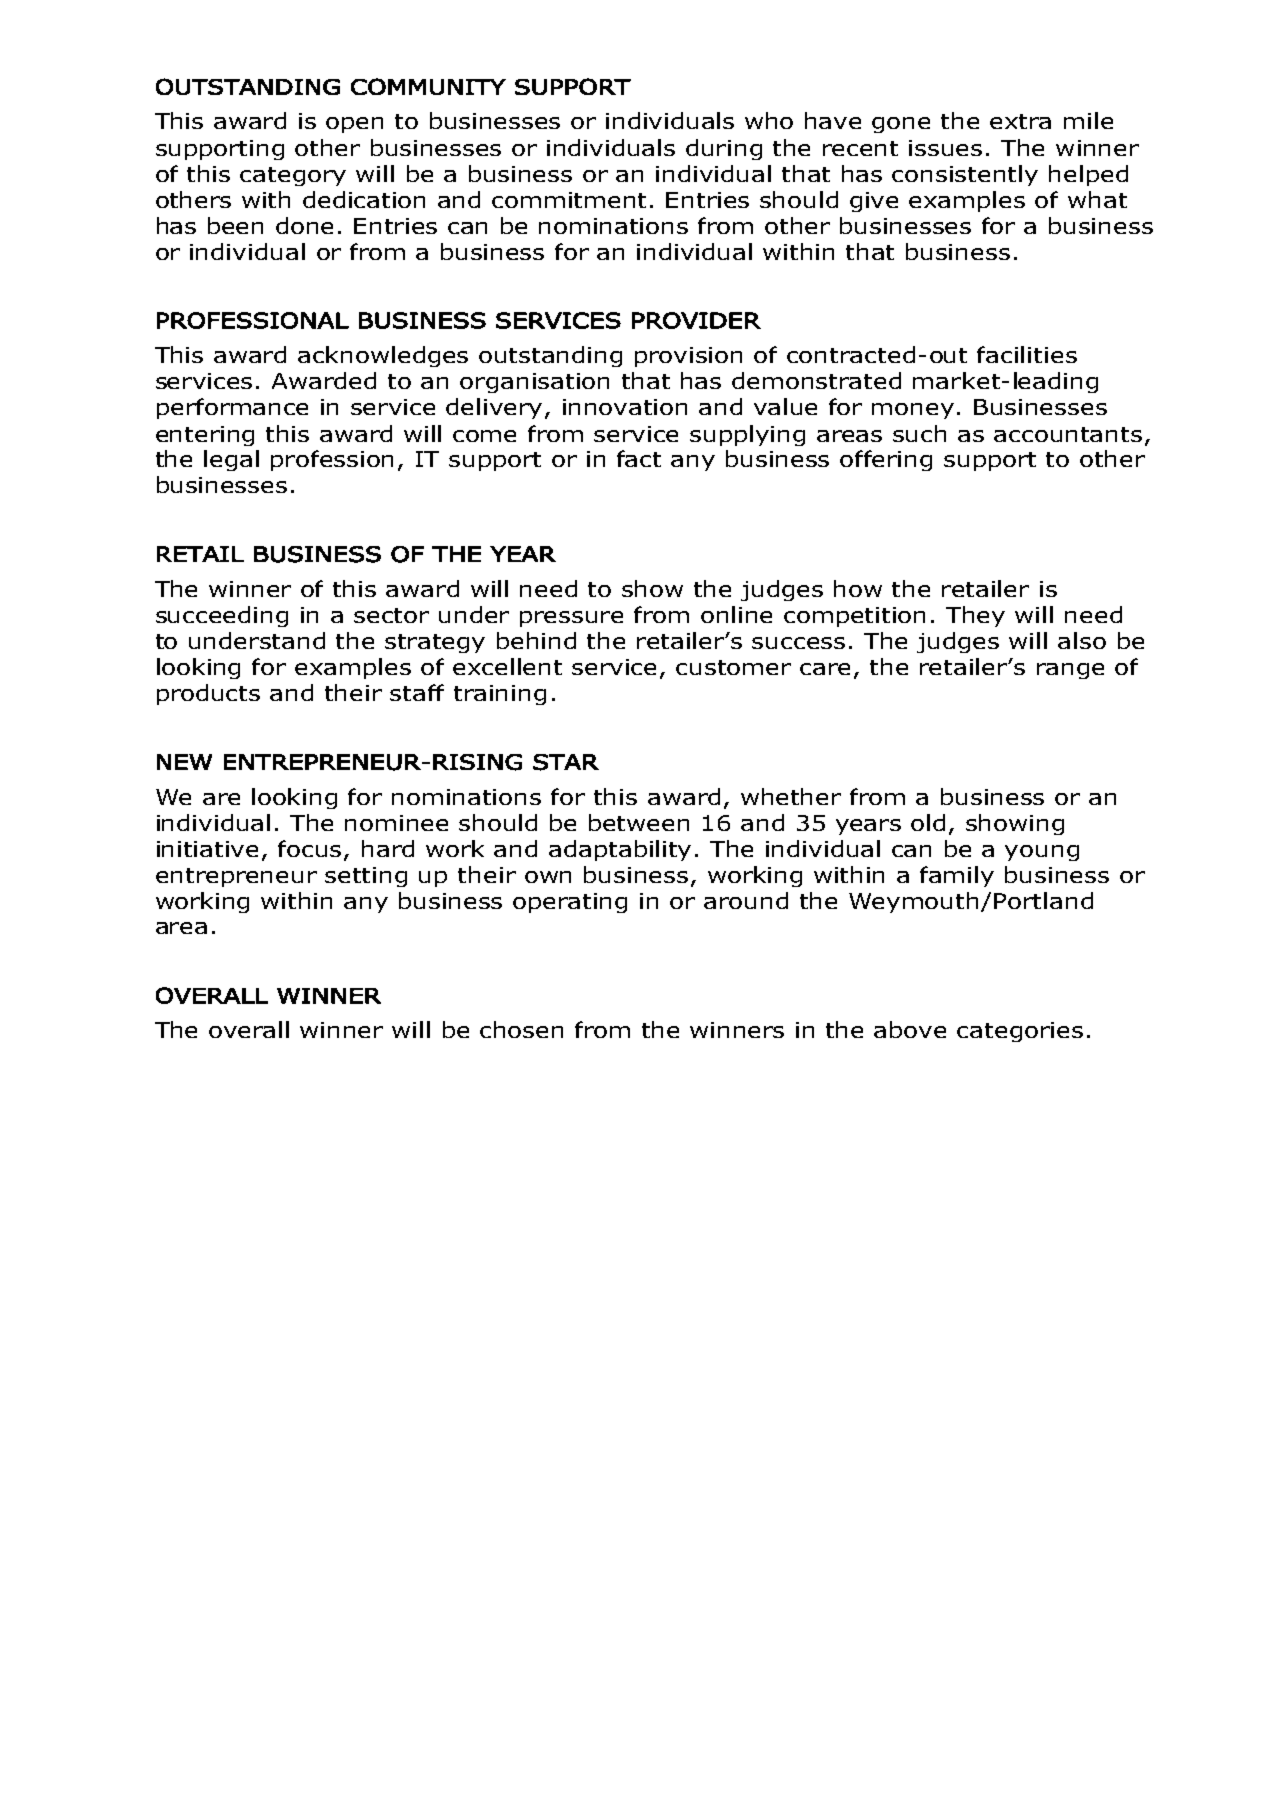 The width and height of the screenshot is (1274, 1801). What do you see at coordinates (571, 619) in the screenshot?
I see `pressure` at bounding box center [571, 619].
